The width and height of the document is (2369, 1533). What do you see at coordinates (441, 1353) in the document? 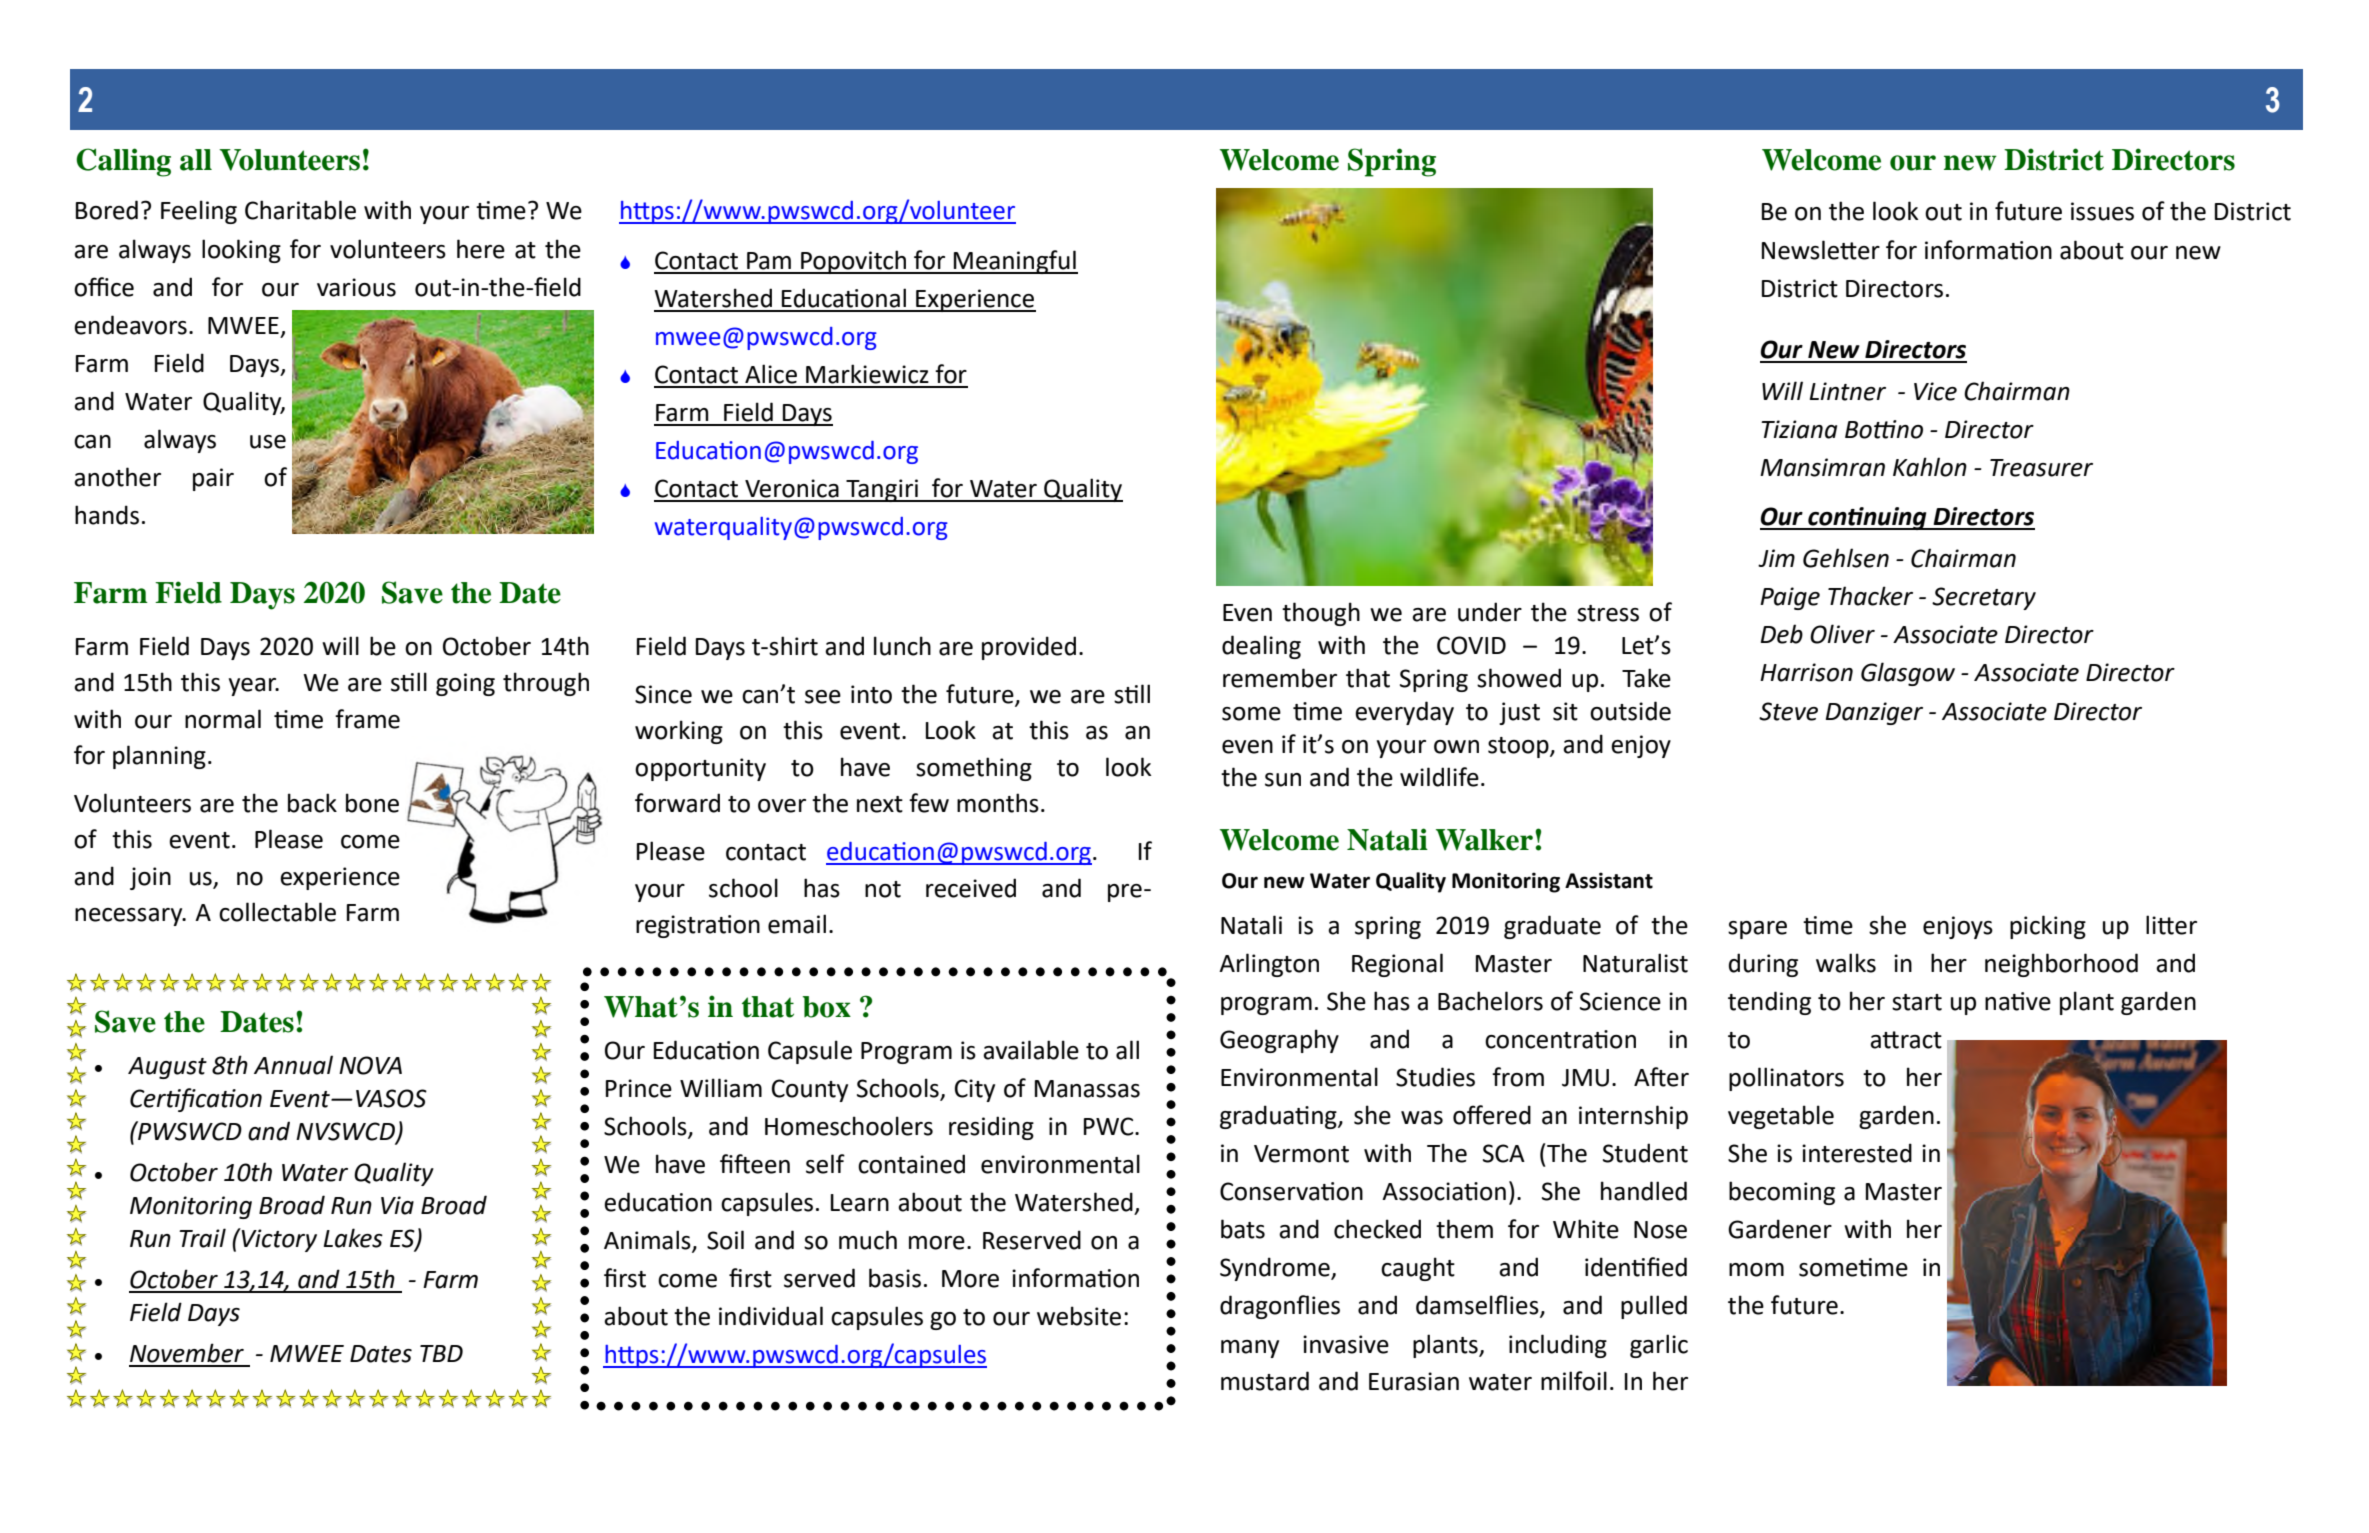
I see `TBD` at bounding box center [441, 1353].
